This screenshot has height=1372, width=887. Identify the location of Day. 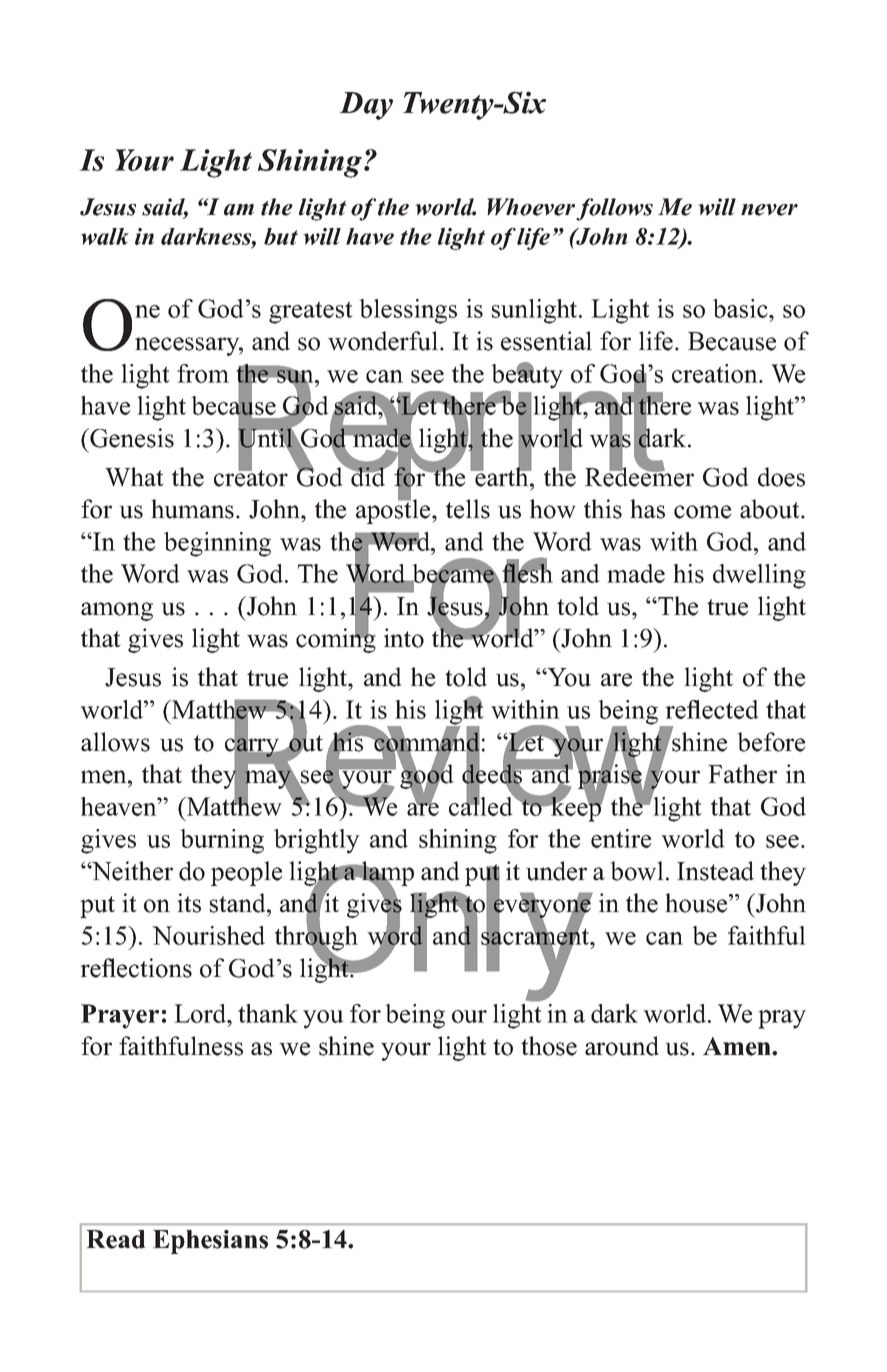
(366, 106).
